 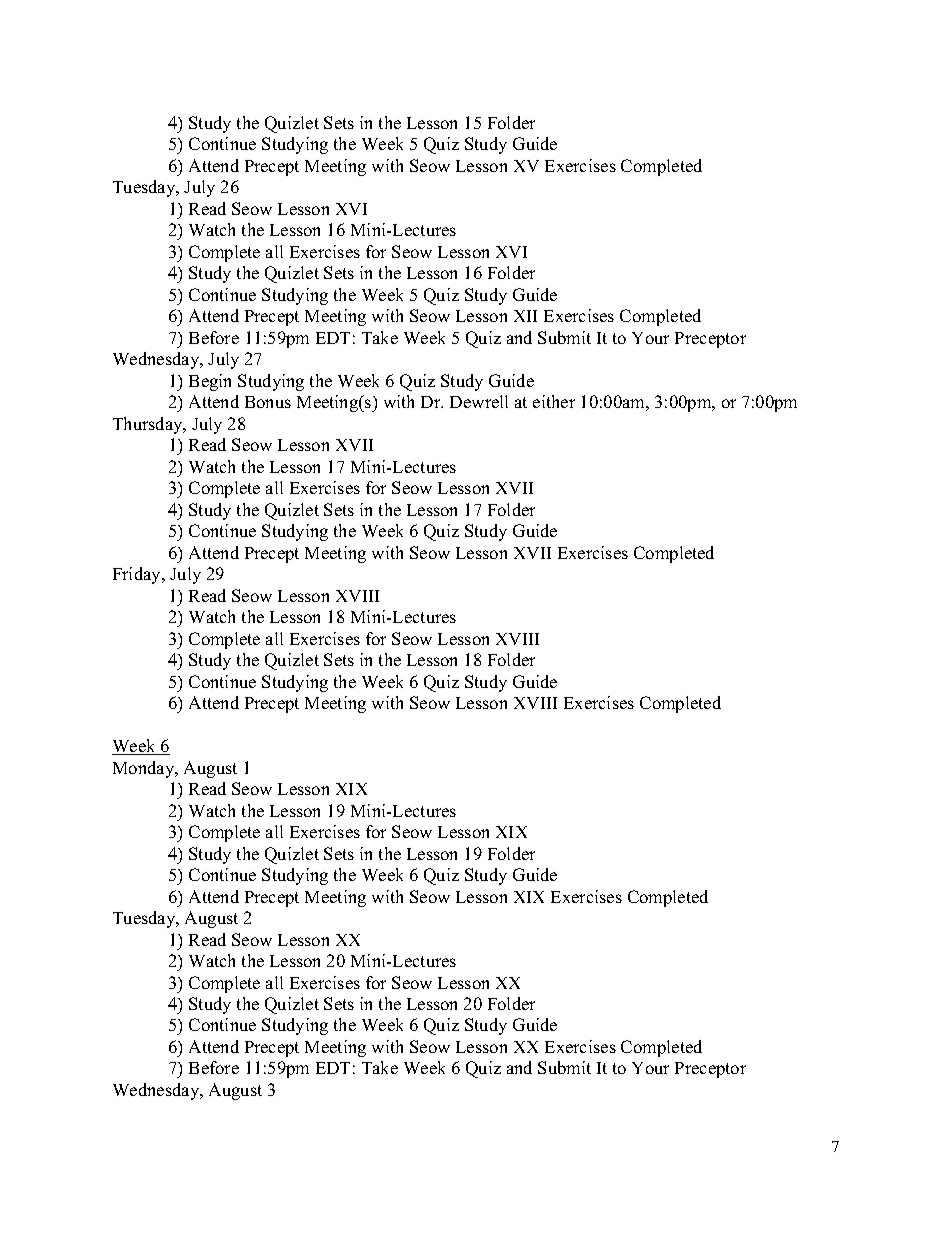 What do you see at coordinates (554, 401) in the screenshot?
I see `either` at bounding box center [554, 401].
